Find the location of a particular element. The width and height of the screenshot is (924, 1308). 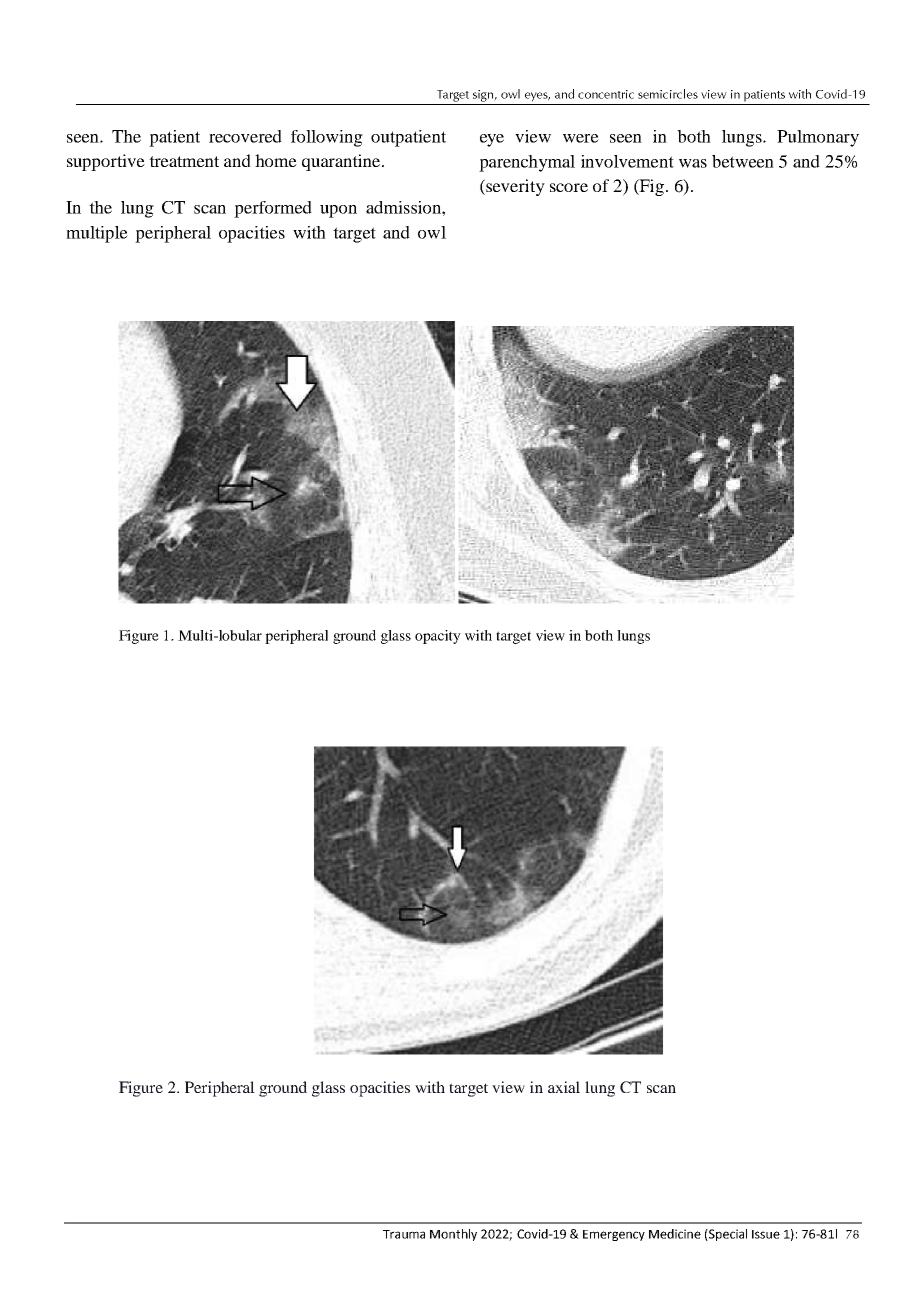

Issue is located at coordinates (766, 1234).
